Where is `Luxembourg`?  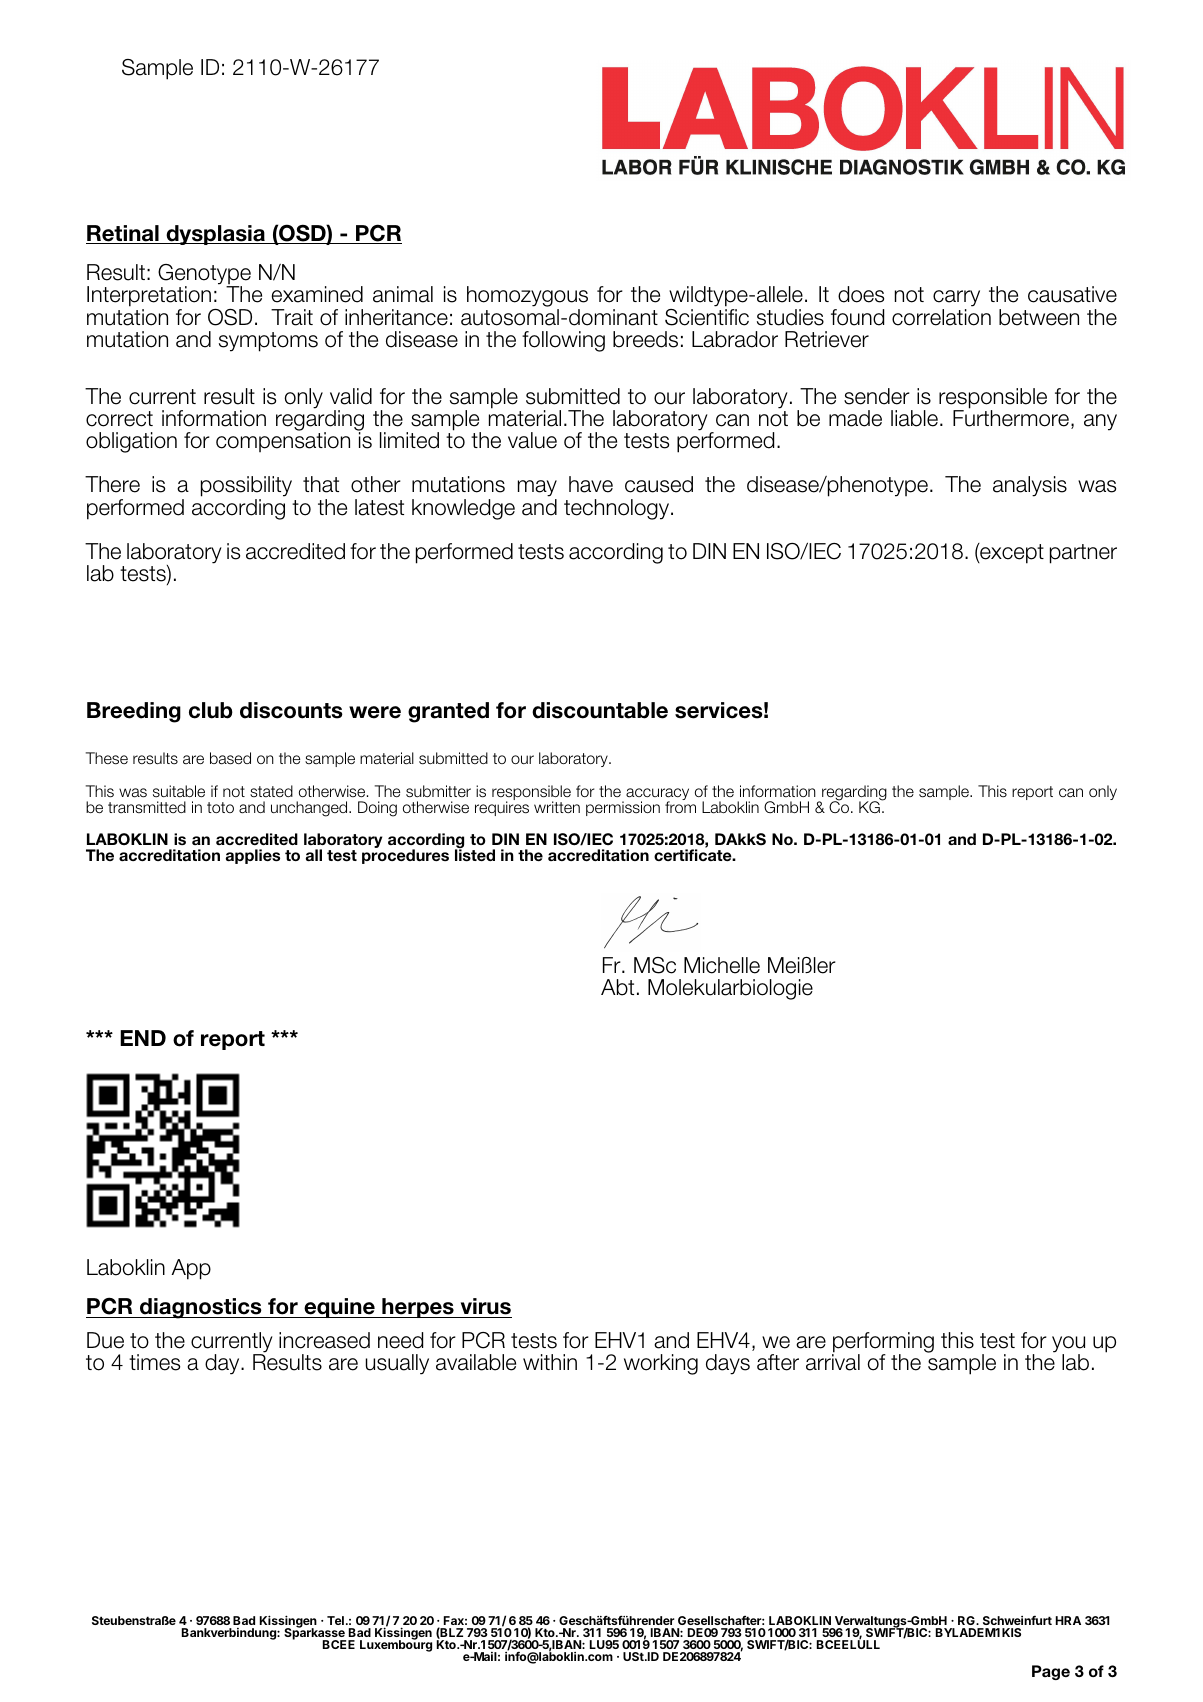 Luxembourg is located at coordinates (396, 1645).
